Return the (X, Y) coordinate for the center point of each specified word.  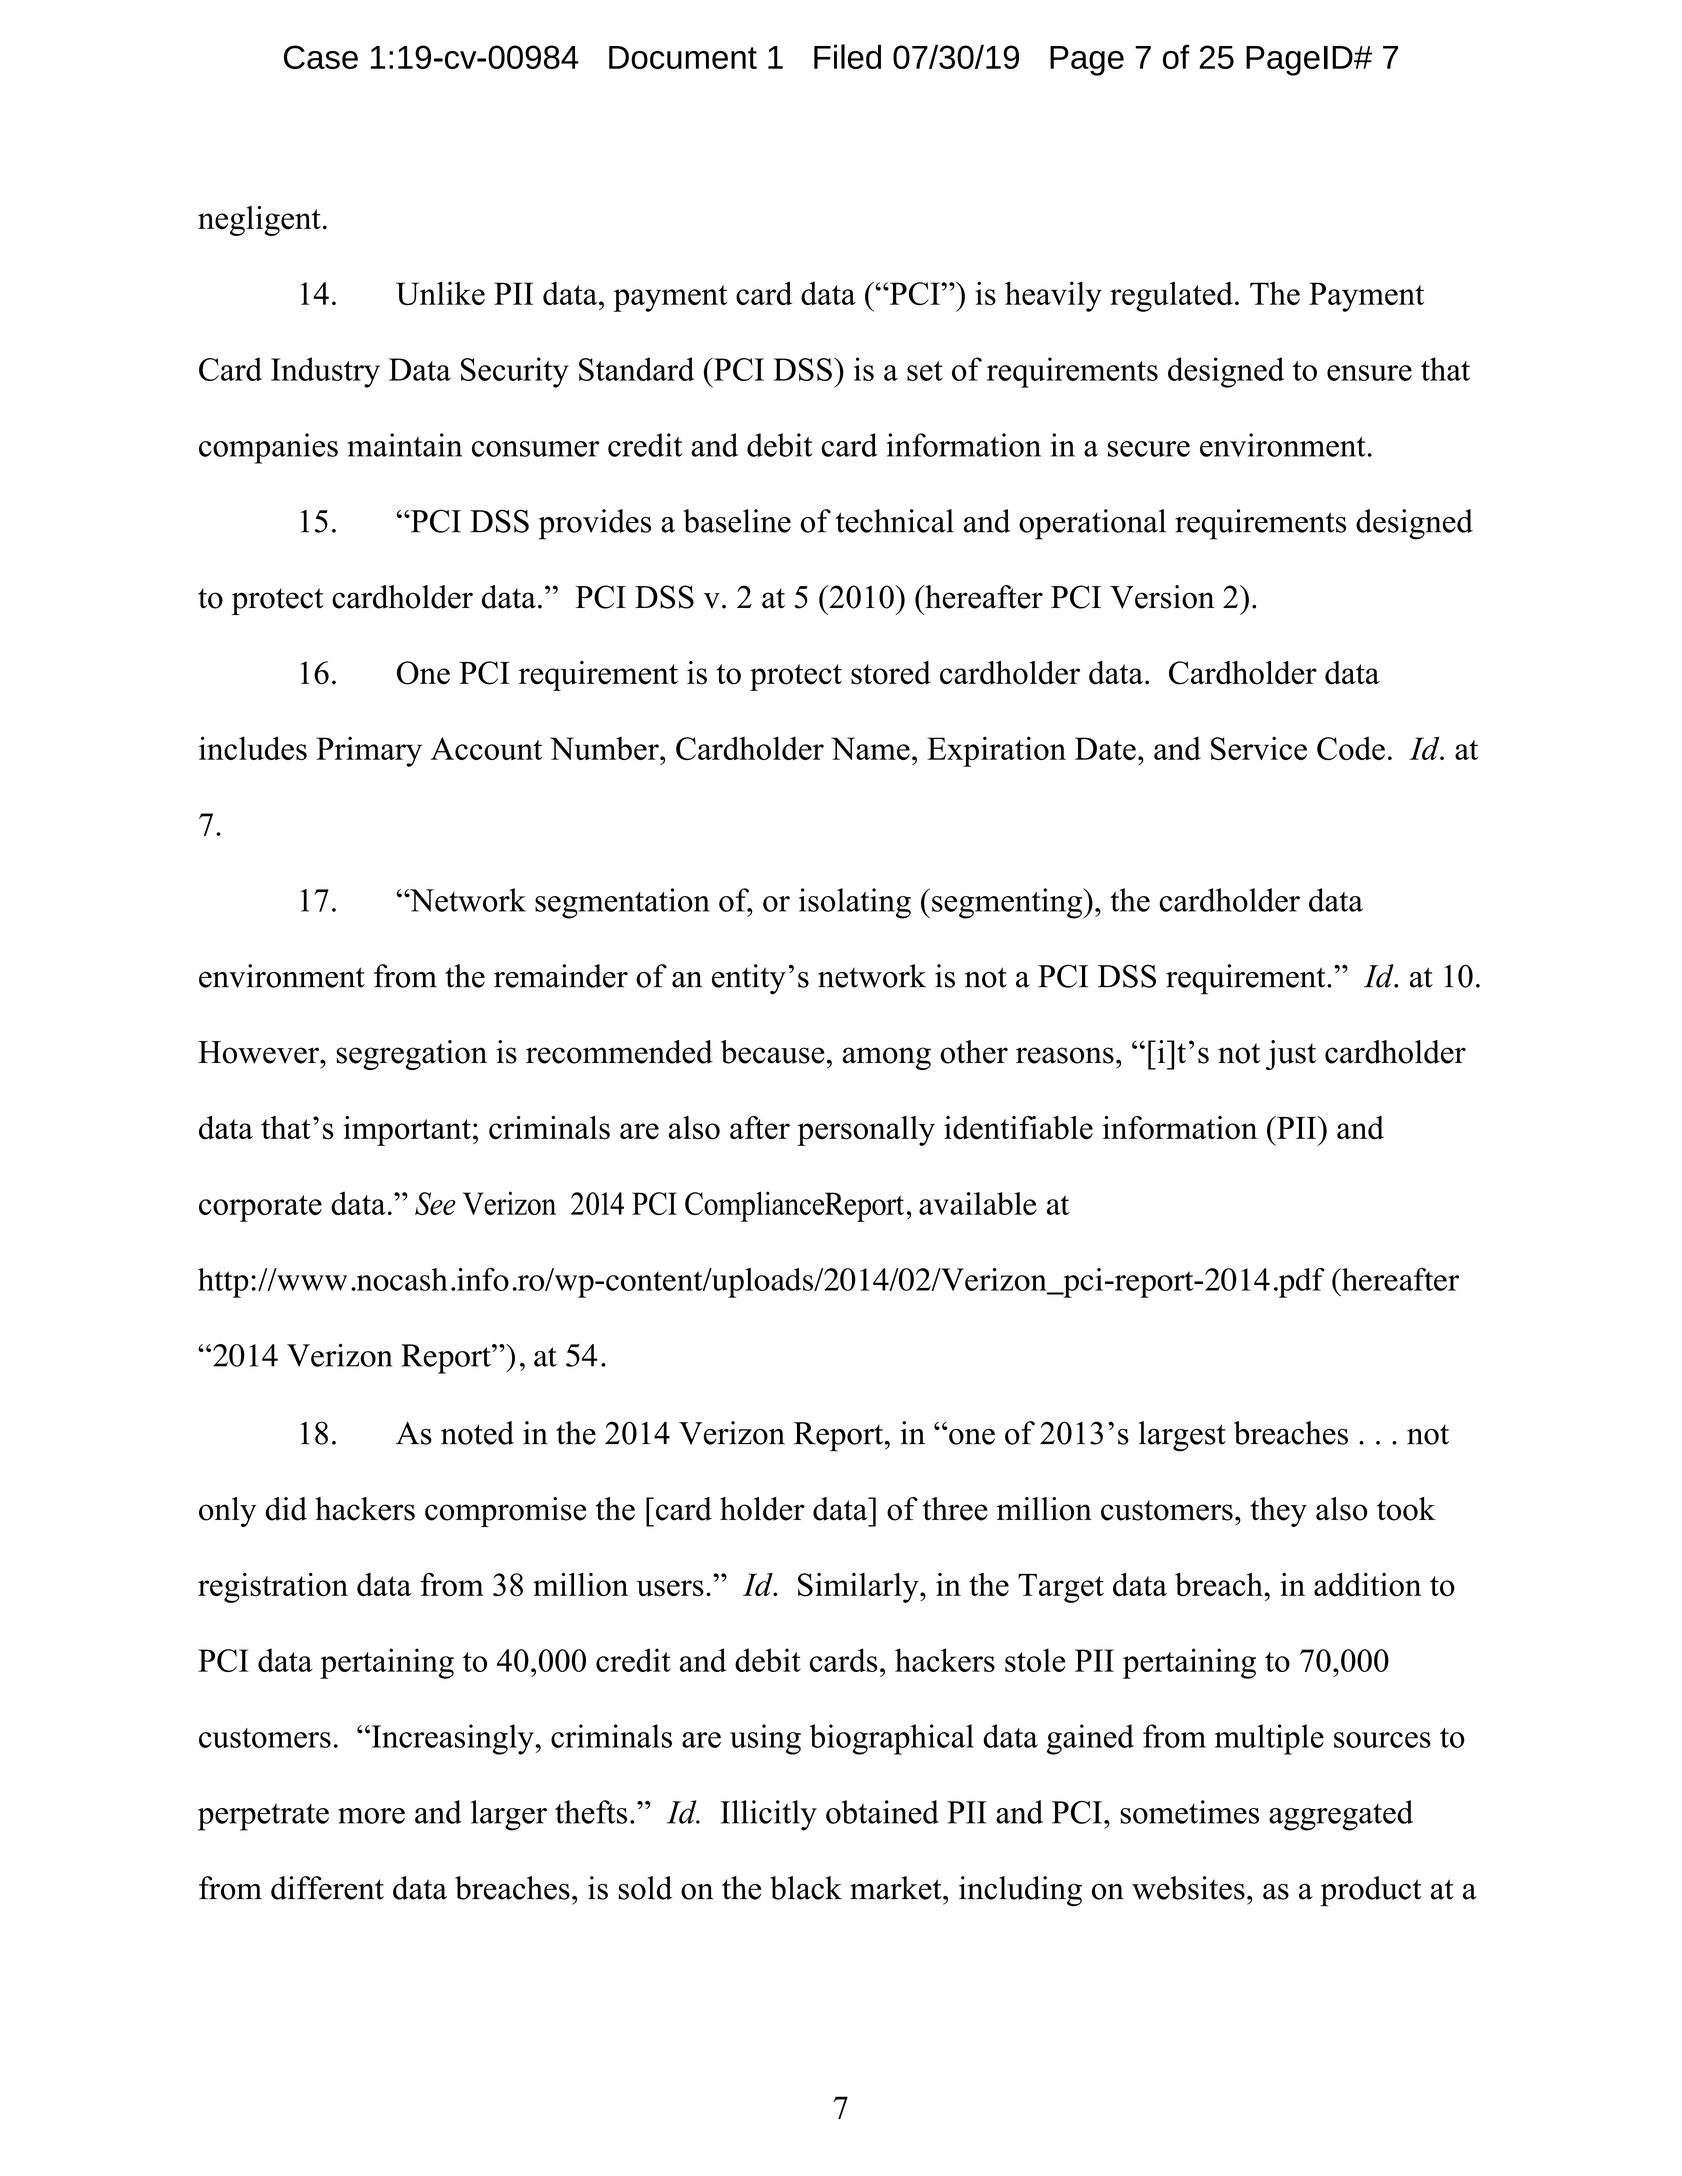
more (371, 1816)
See (435, 1203)
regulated (1171, 296)
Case (321, 57)
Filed (847, 56)
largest (1182, 1436)
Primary (369, 751)
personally (866, 1131)
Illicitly (768, 1815)
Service (1259, 748)
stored (891, 673)
